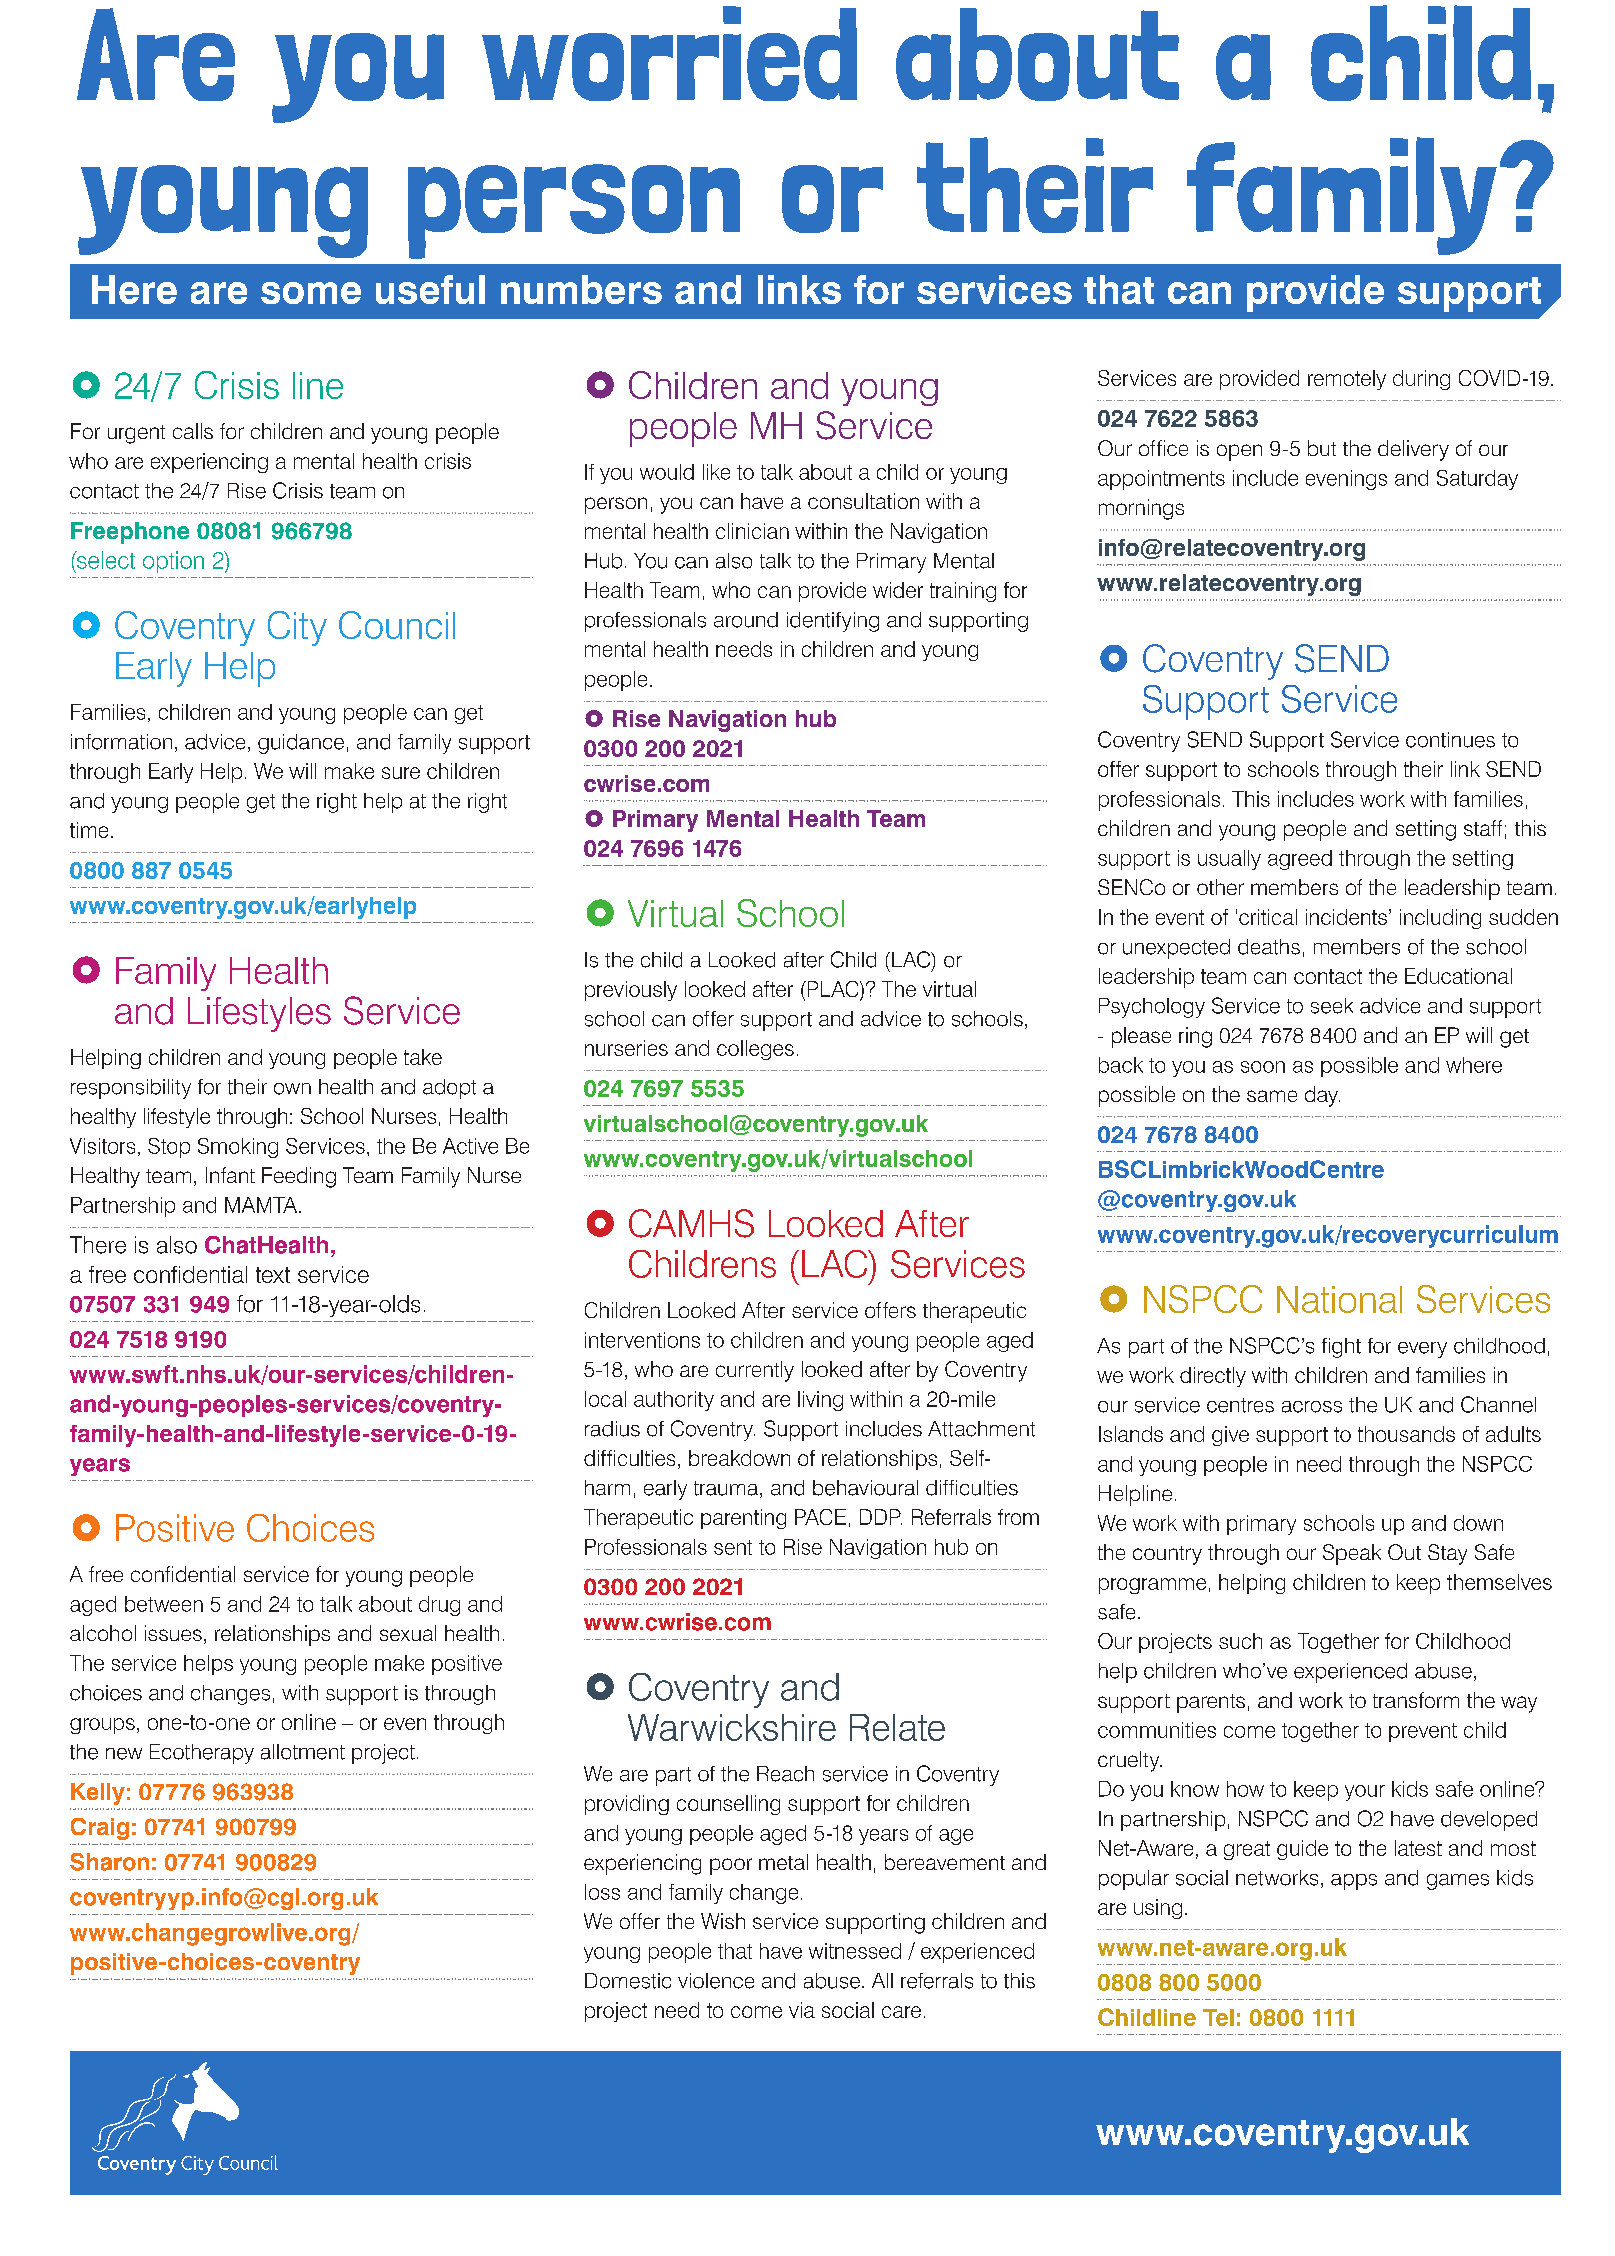 The height and width of the image is (2256, 1615). I want to click on option, so click(173, 562).
